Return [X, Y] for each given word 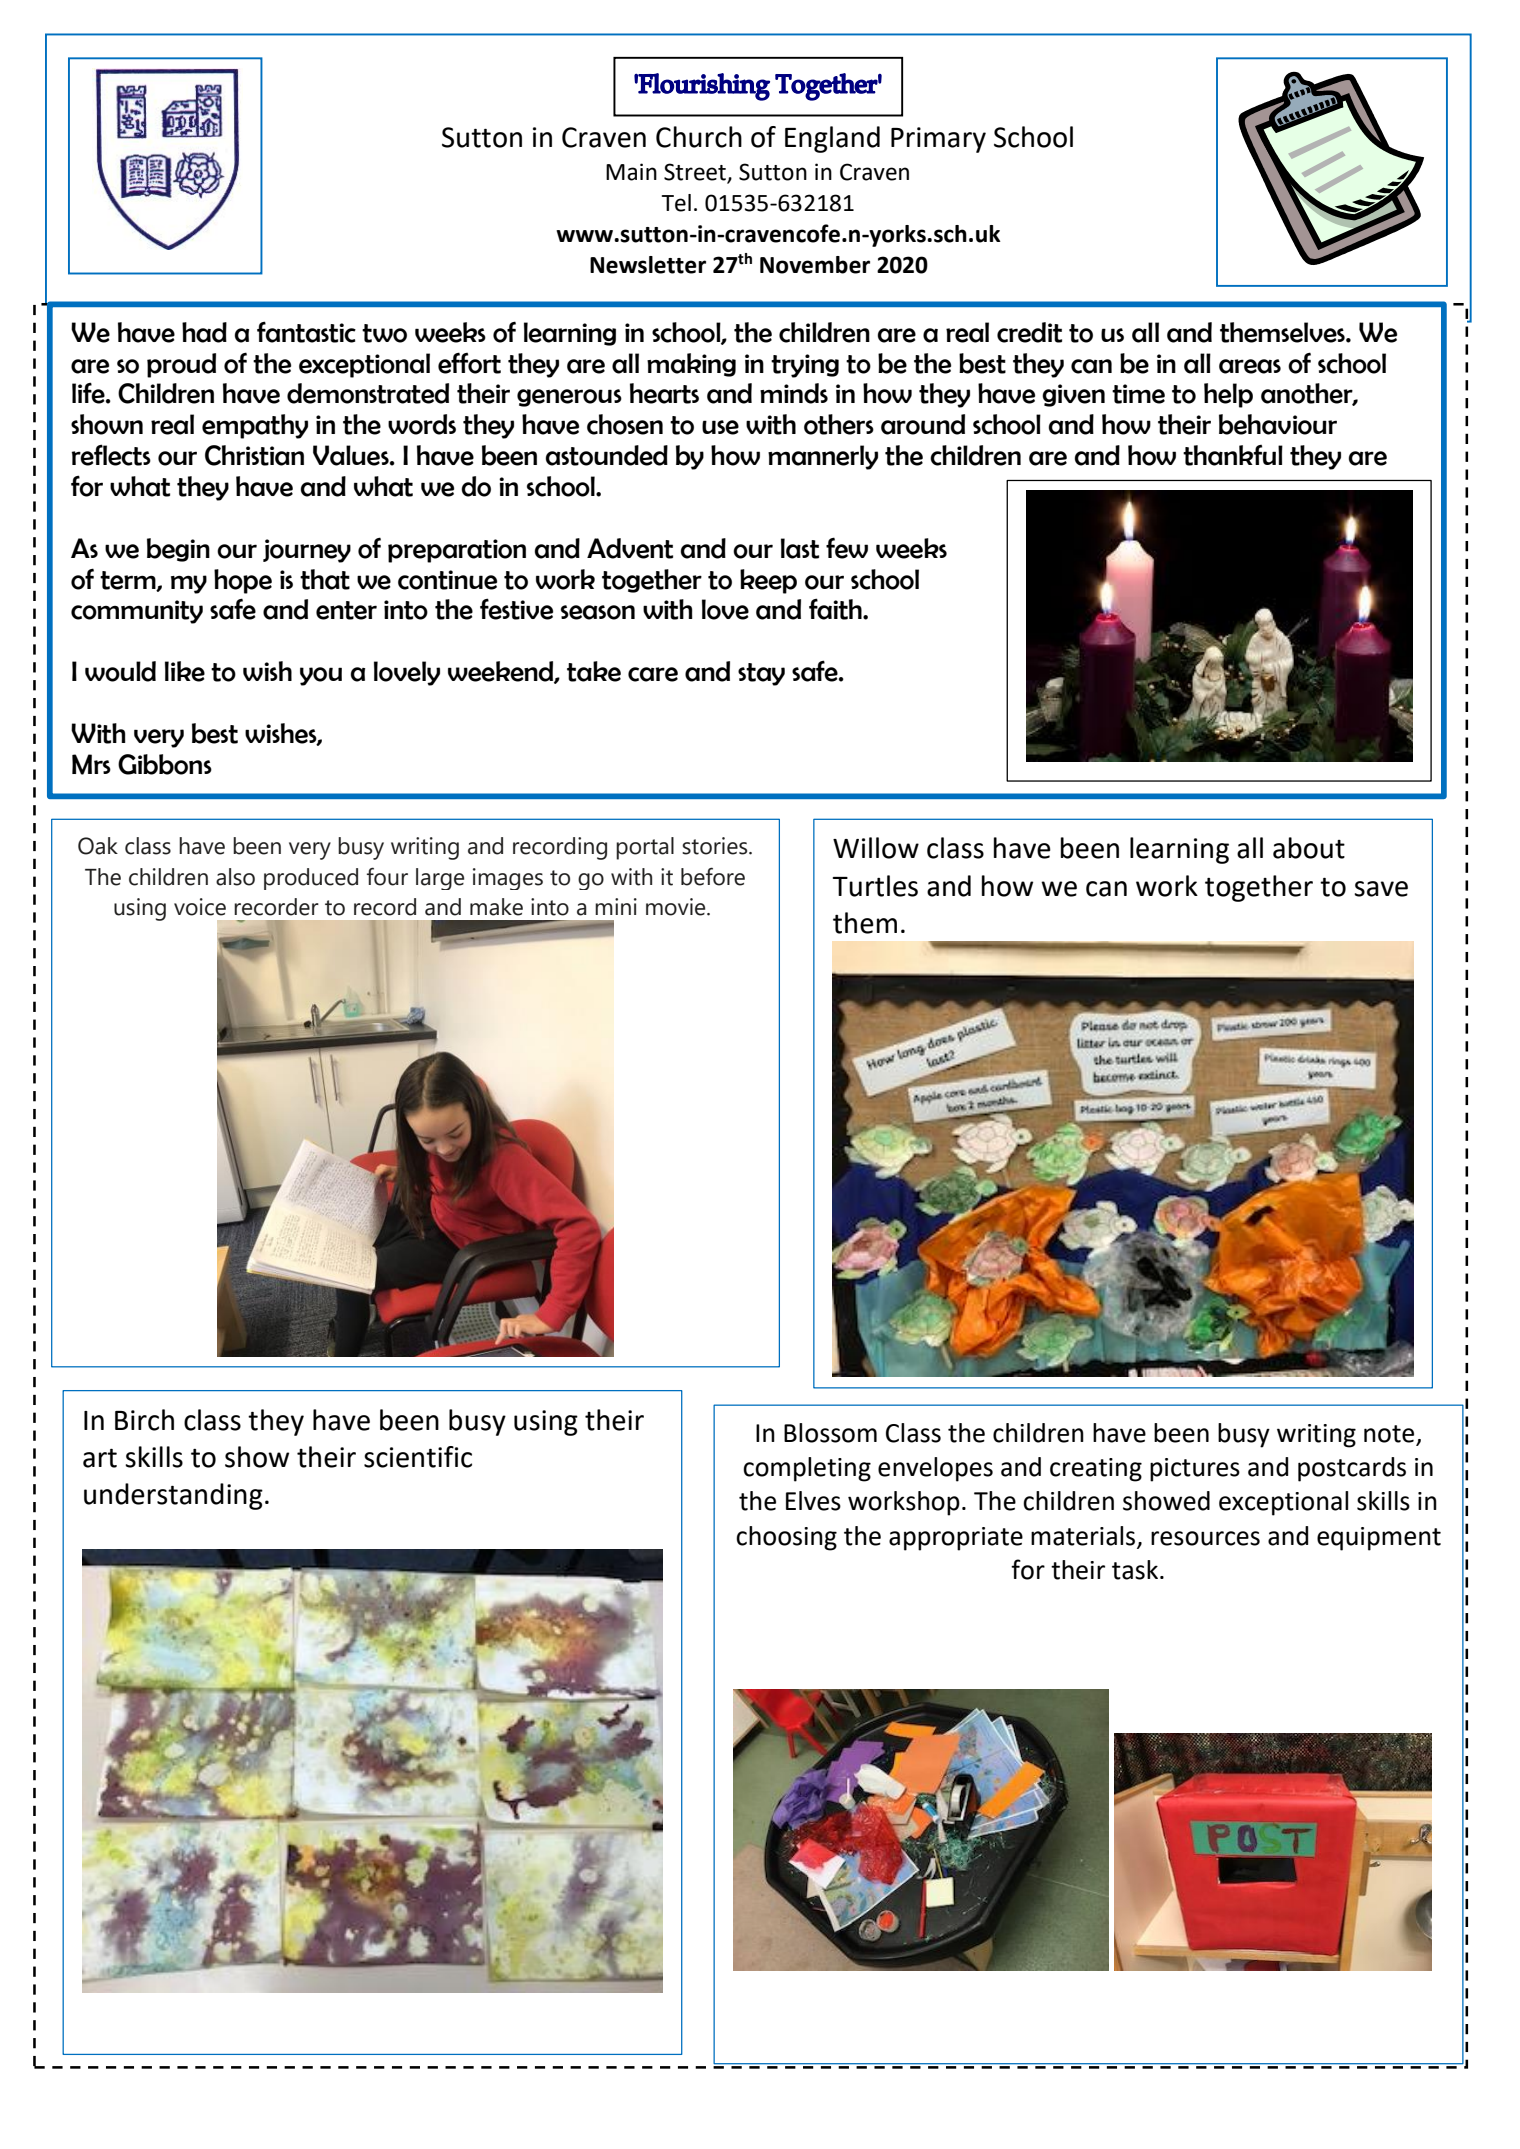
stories [716, 846]
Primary [938, 140]
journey [307, 551]
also [235, 877]
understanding [173, 1496]
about [1309, 848]
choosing [786, 1538]
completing [807, 1469]
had [204, 332]
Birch [144, 1420]
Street [695, 172]
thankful [1233, 455]
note [1389, 1434]
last [800, 548]
